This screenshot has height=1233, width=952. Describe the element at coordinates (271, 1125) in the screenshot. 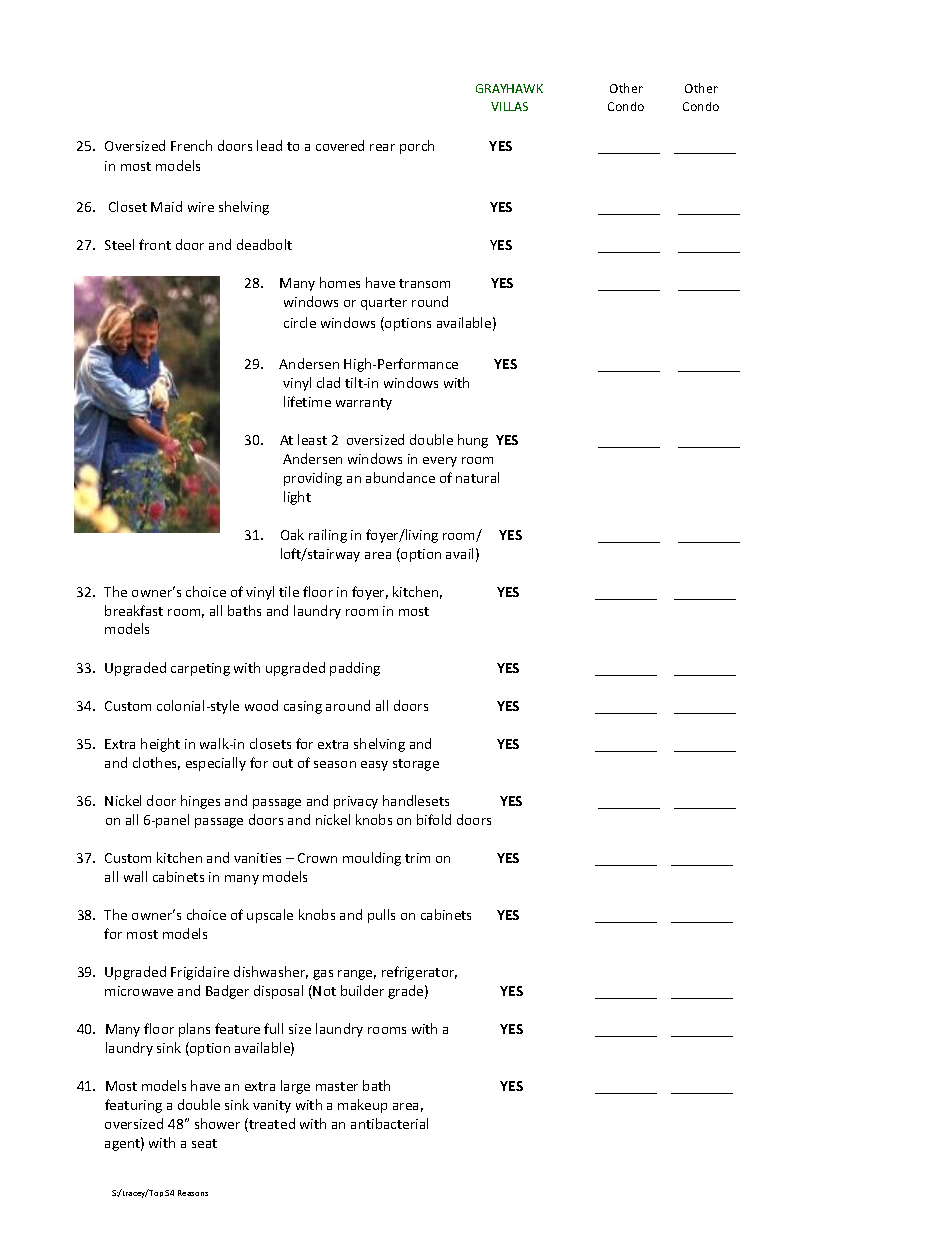

I see `treated` at that location.
